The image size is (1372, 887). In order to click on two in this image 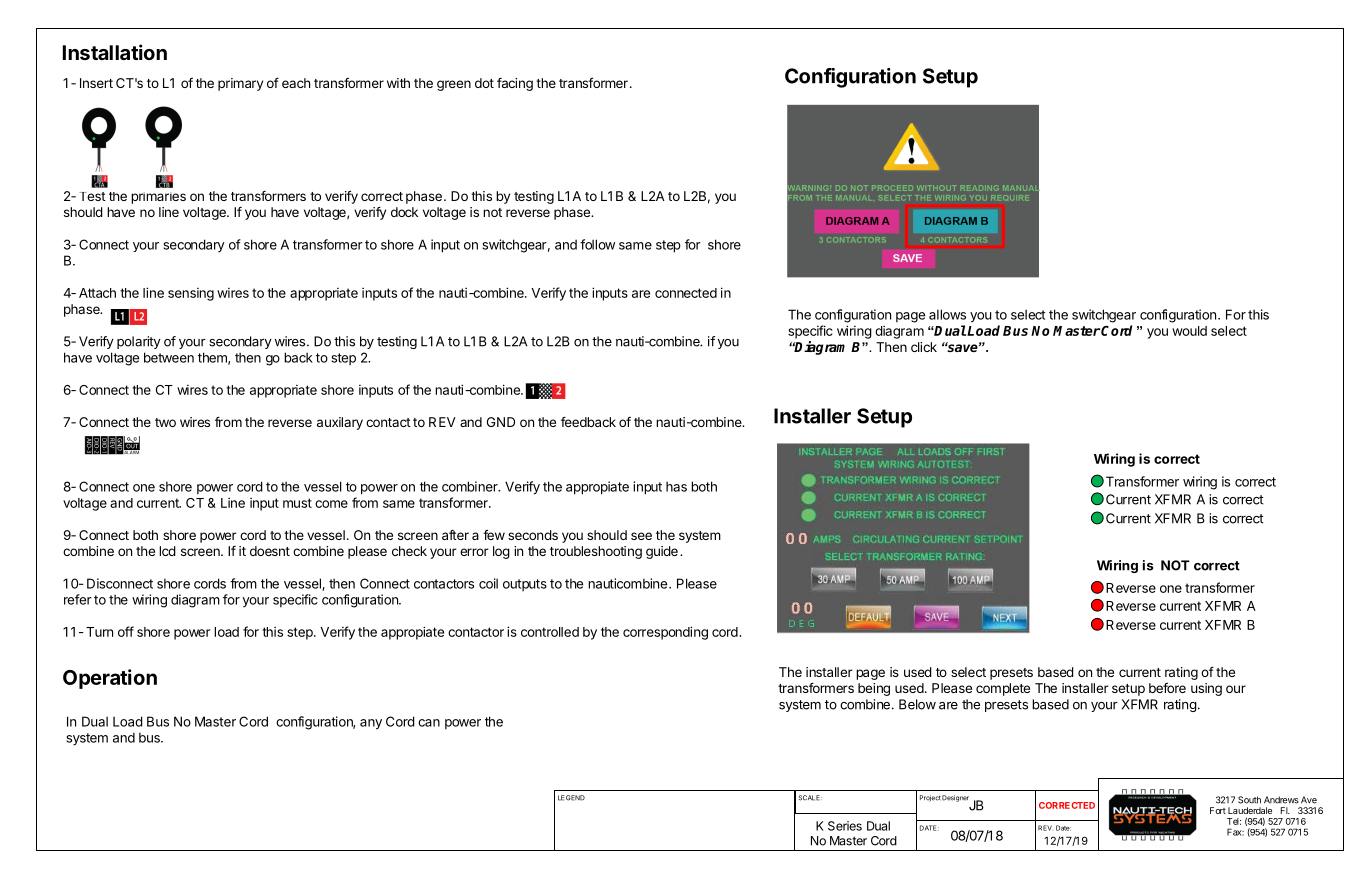, I will do `click(165, 422)`.
